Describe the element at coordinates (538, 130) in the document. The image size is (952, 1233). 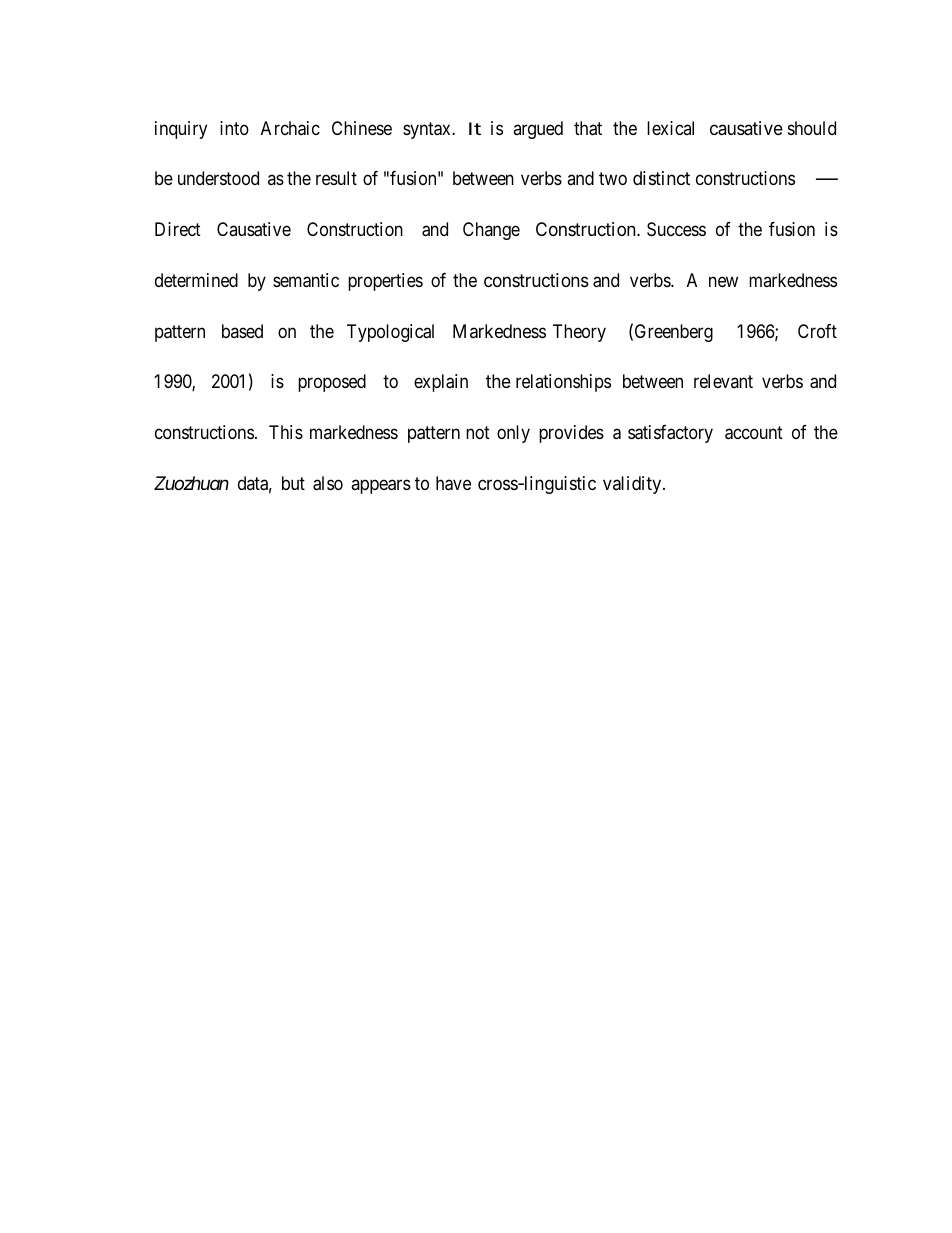
I see `argued` at that location.
